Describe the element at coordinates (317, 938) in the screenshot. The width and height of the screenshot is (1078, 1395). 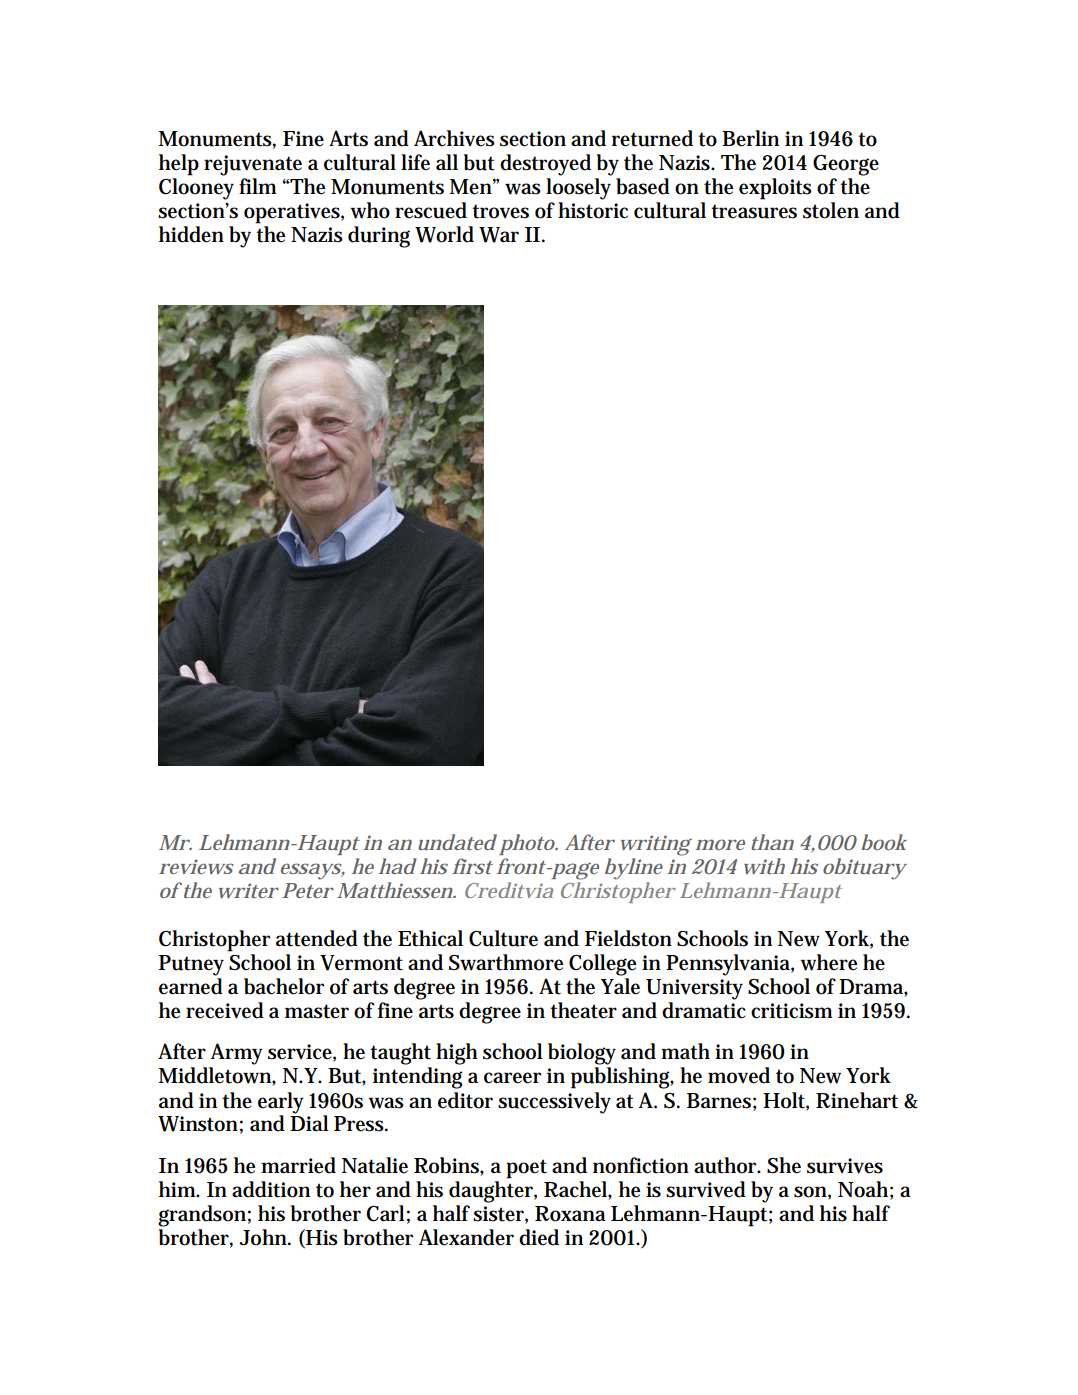
I see `attended` at that location.
